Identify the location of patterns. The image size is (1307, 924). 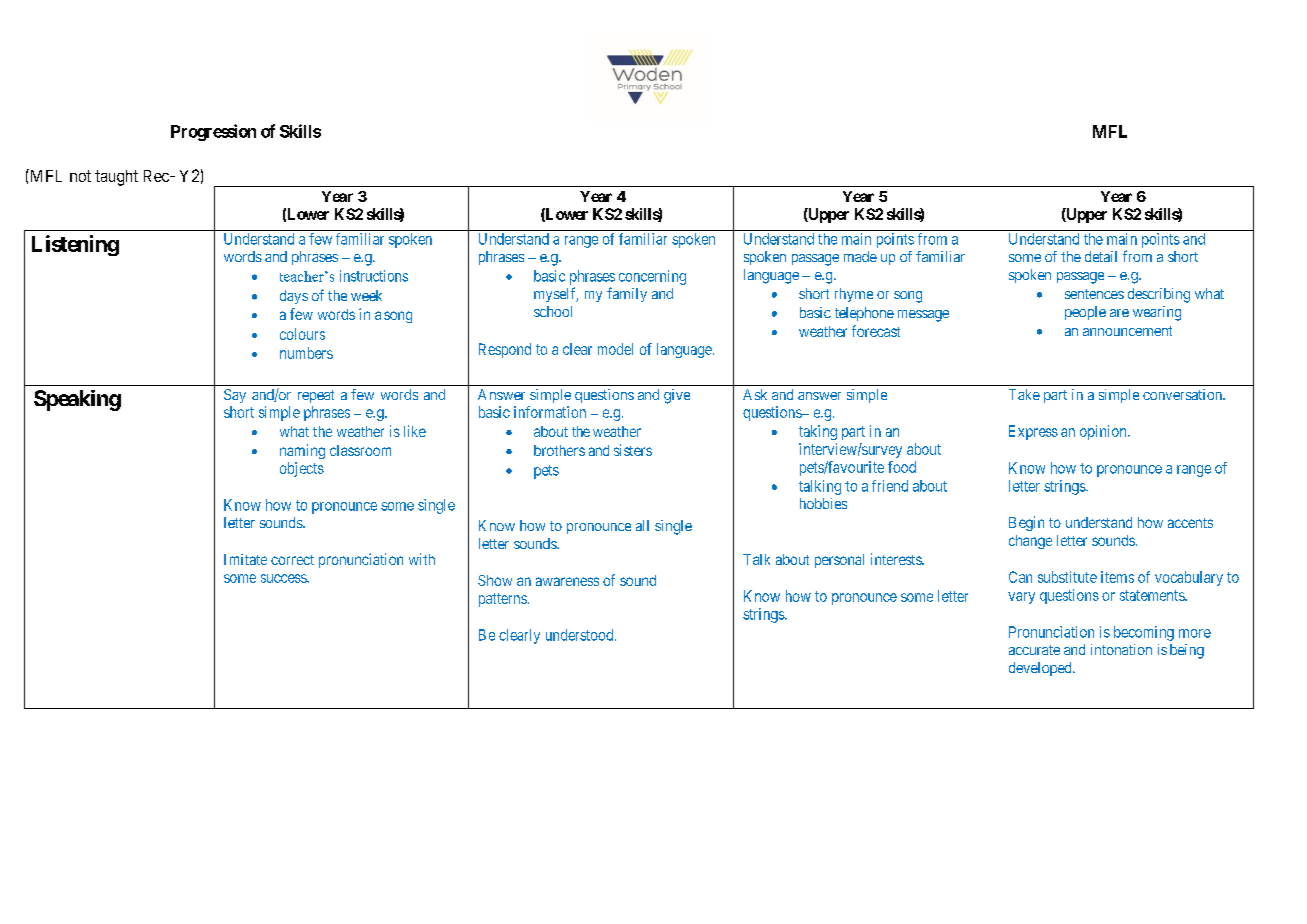
(503, 600).
